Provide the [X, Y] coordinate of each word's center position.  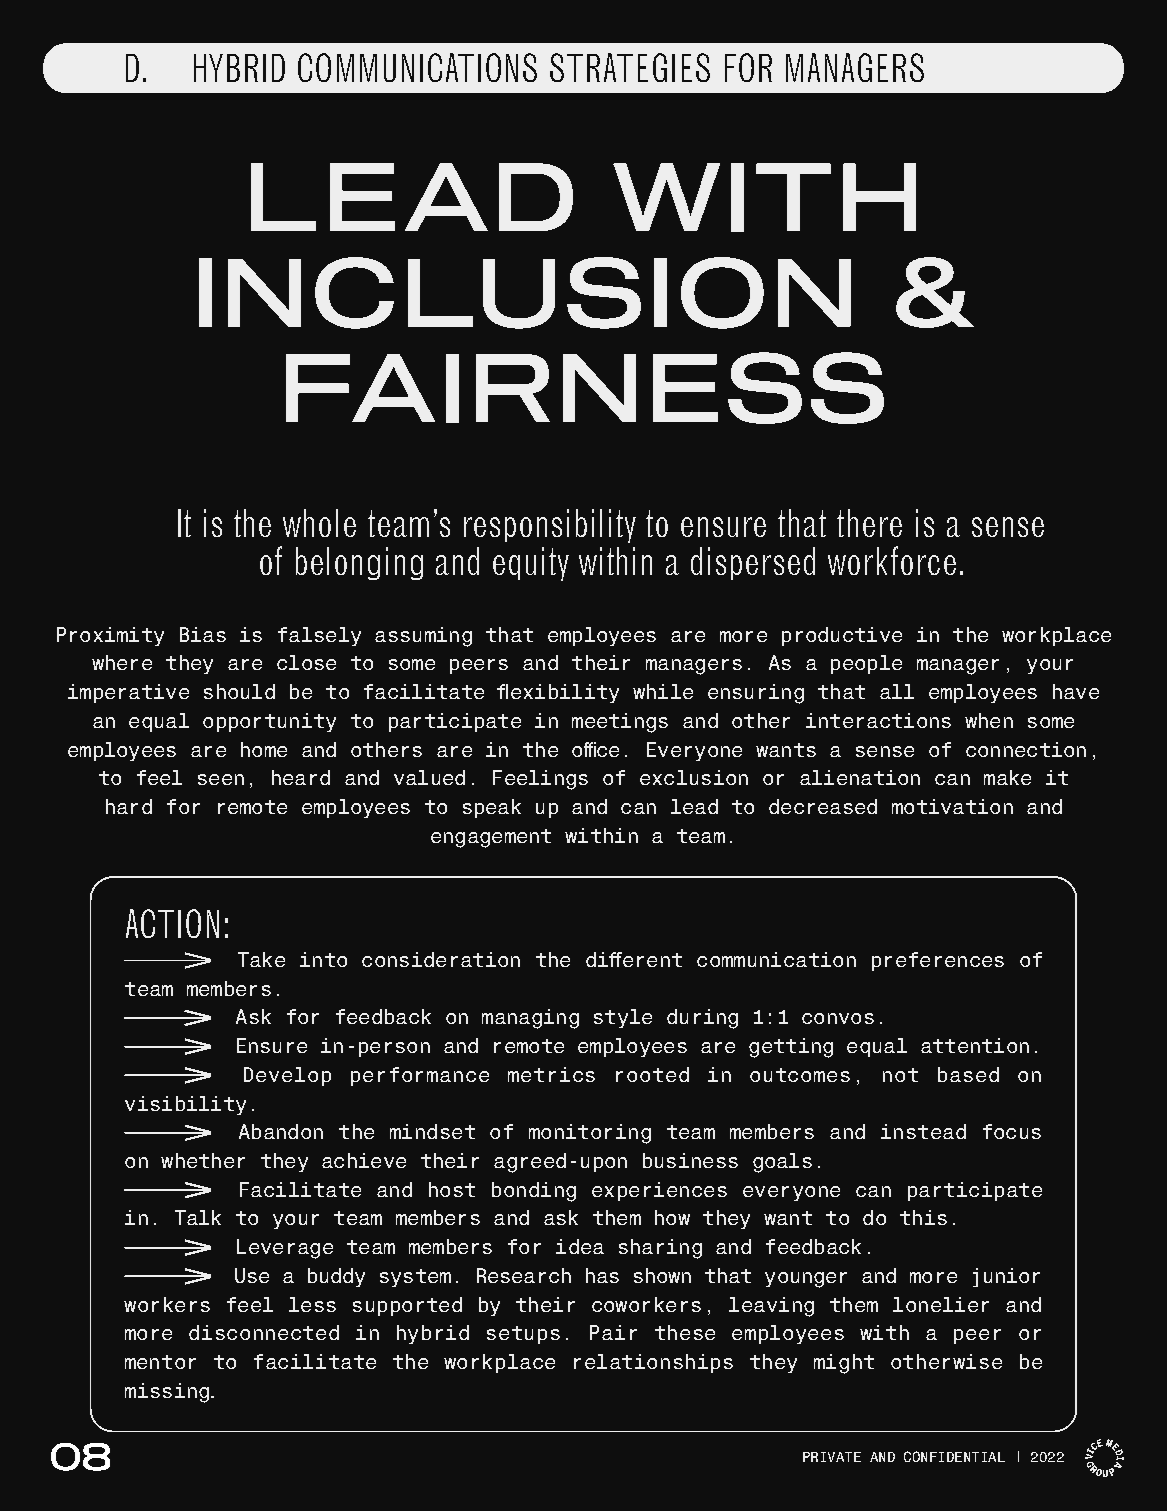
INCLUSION [525, 293]
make [1007, 777]
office [595, 749]
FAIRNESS [585, 388]
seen [221, 779]
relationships [653, 1363]
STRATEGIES [630, 67]
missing [167, 1393]
